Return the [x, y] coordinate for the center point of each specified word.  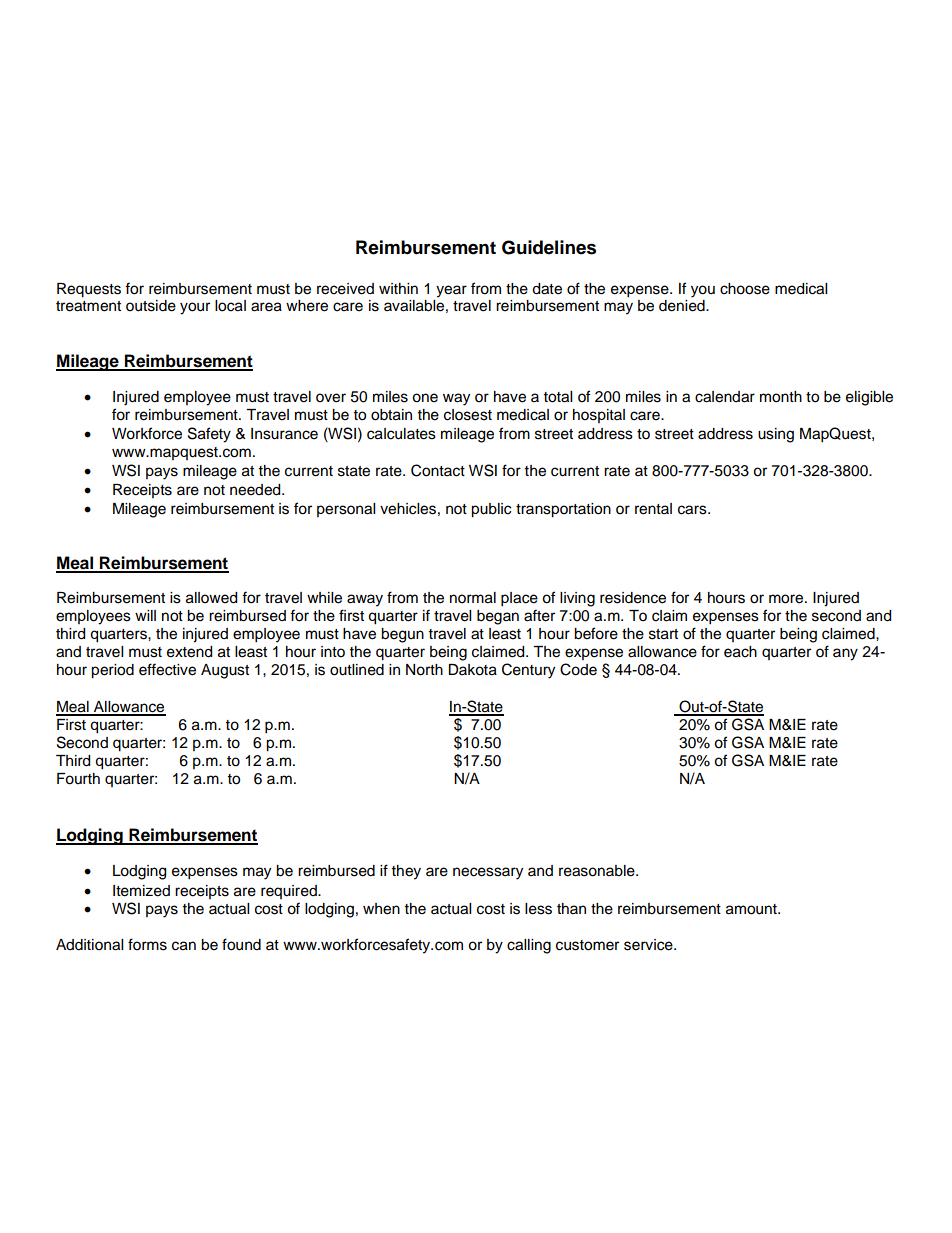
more [787, 599]
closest [468, 415]
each [740, 652]
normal [473, 598]
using [776, 435]
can [184, 946]
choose [745, 289]
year [451, 291]
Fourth [78, 779]
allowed [211, 598]
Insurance [284, 434]
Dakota [472, 670]
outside [151, 306]
